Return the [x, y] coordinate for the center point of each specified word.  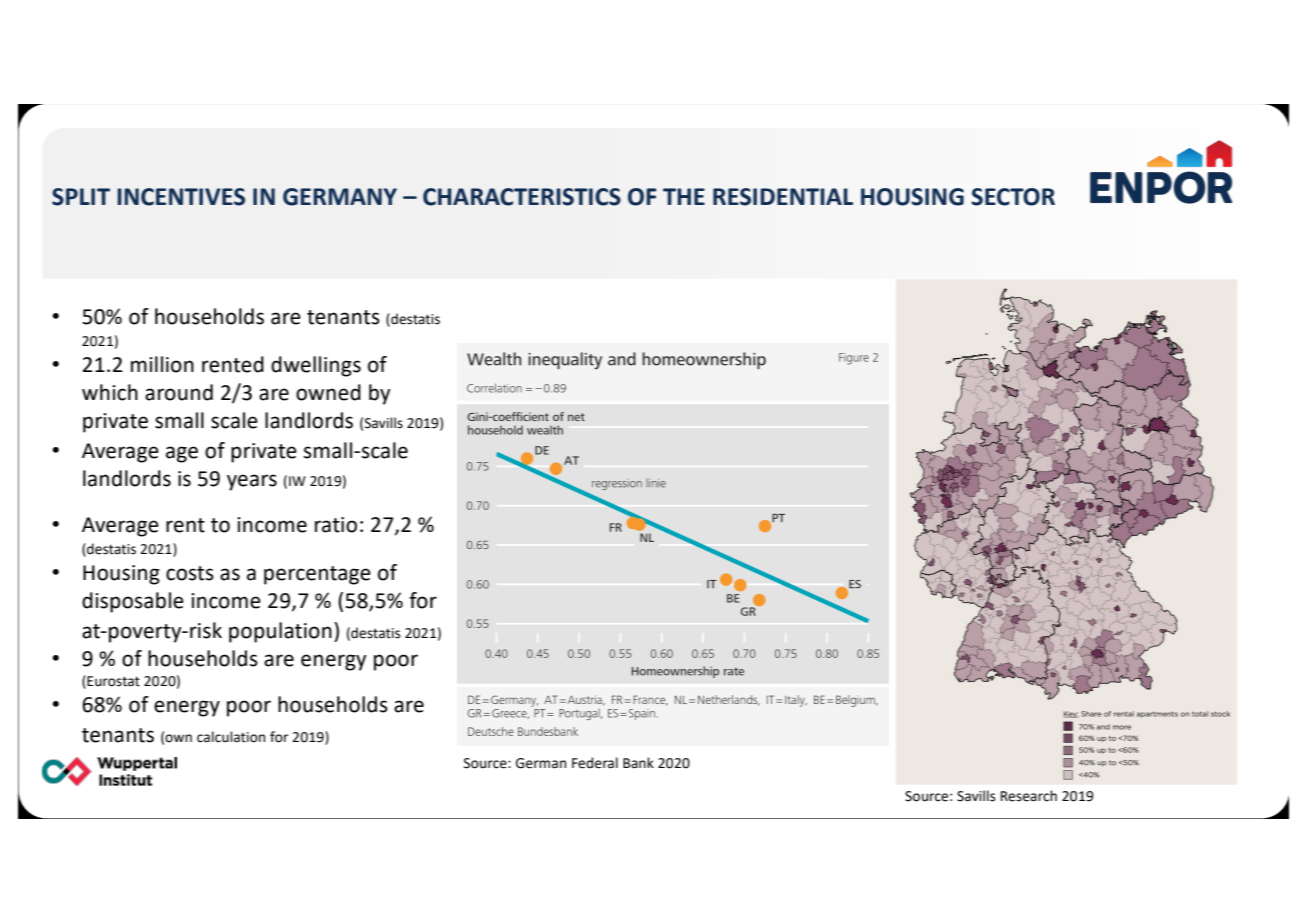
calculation [231, 737]
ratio [336, 525]
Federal [595, 763]
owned [328, 392]
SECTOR [1013, 197]
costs [190, 573]
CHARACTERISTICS [522, 197]
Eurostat [112, 681]
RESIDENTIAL [783, 197]
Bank [638, 762]
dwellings [316, 366]
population [280, 632]
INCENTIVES [181, 197]
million [162, 364]
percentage [317, 575]
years [252, 482]
